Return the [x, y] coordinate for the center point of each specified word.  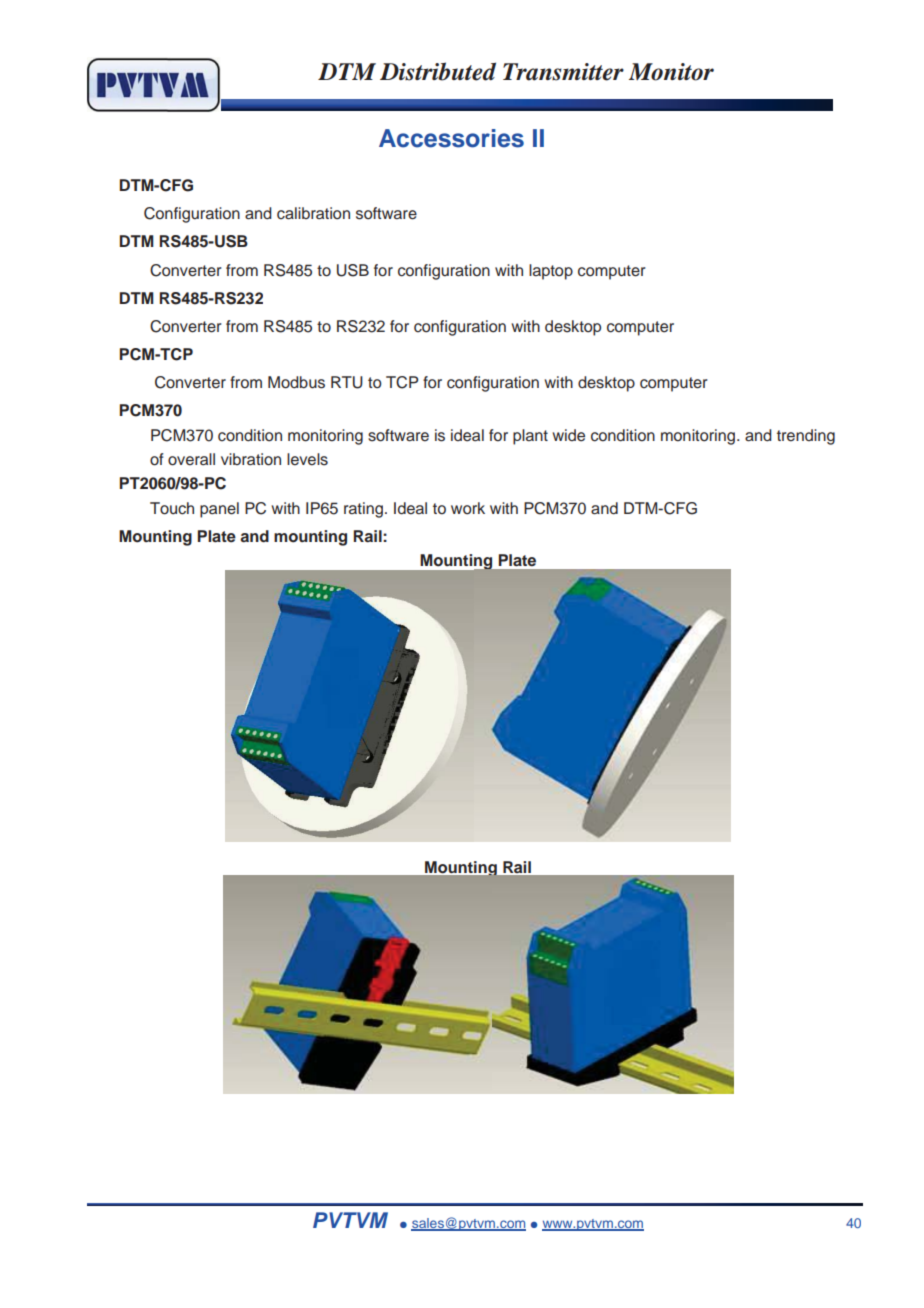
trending [806, 437]
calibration [313, 213]
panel [219, 510]
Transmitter [563, 72]
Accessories [451, 138]
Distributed [438, 71]
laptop [551, 272]
